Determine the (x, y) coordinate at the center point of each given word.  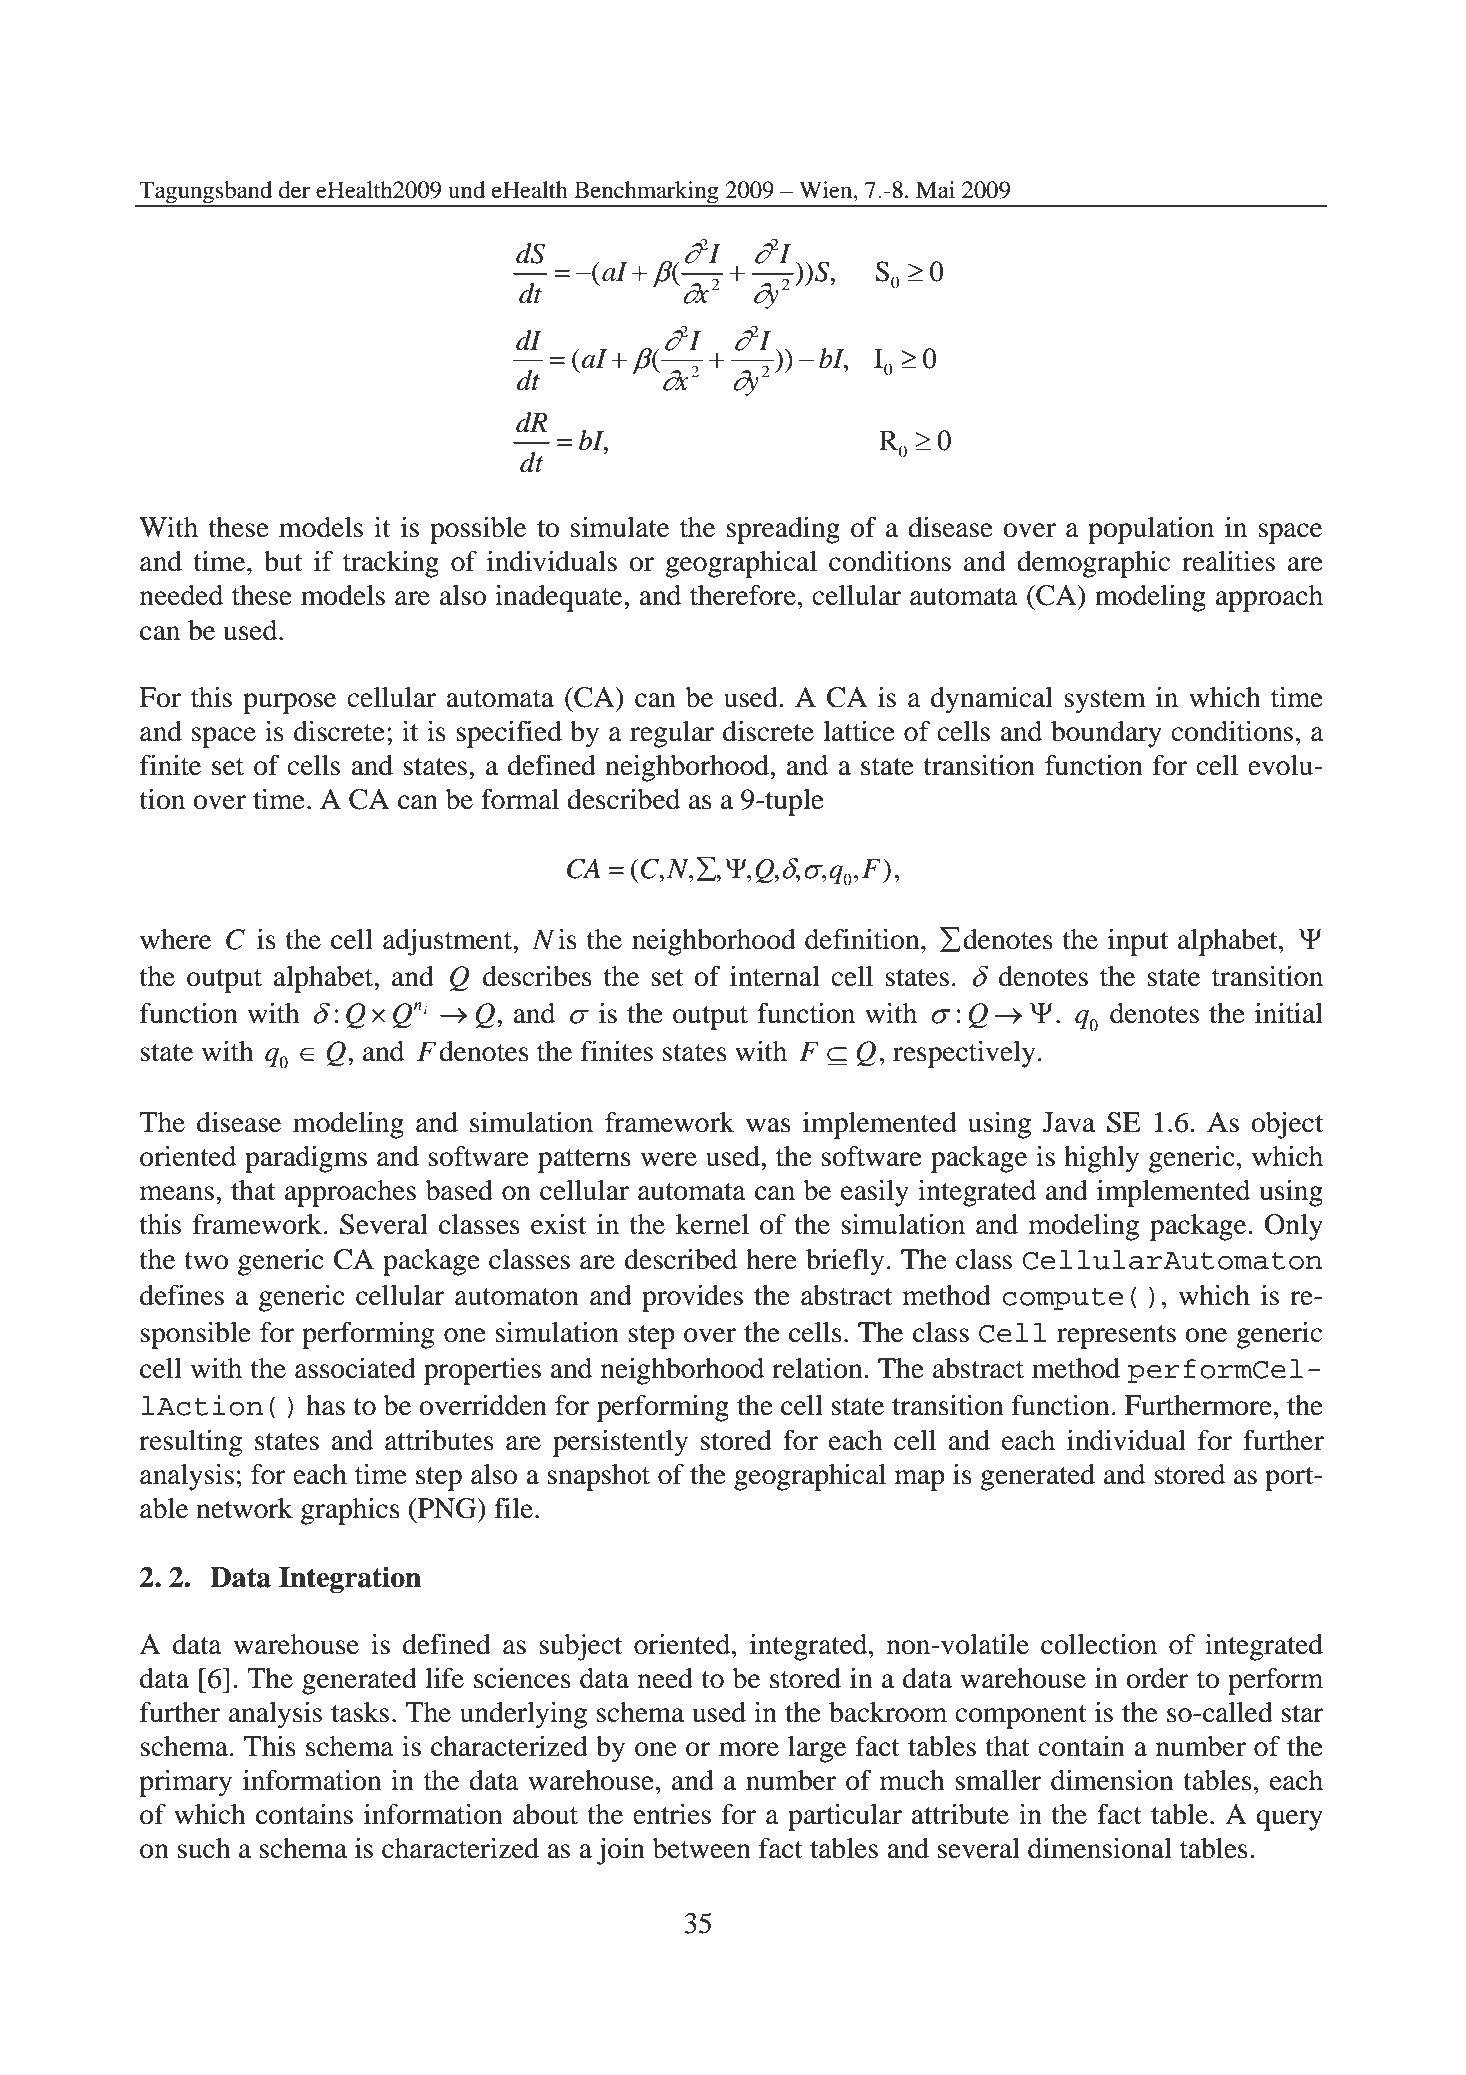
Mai (935, 190)
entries (672, 1814)
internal (775, 976)
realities (1228, 561)
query (1289, 1820)
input (1138, 942)
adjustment (448, 942)
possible (478, 530)
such (204, 1848)
